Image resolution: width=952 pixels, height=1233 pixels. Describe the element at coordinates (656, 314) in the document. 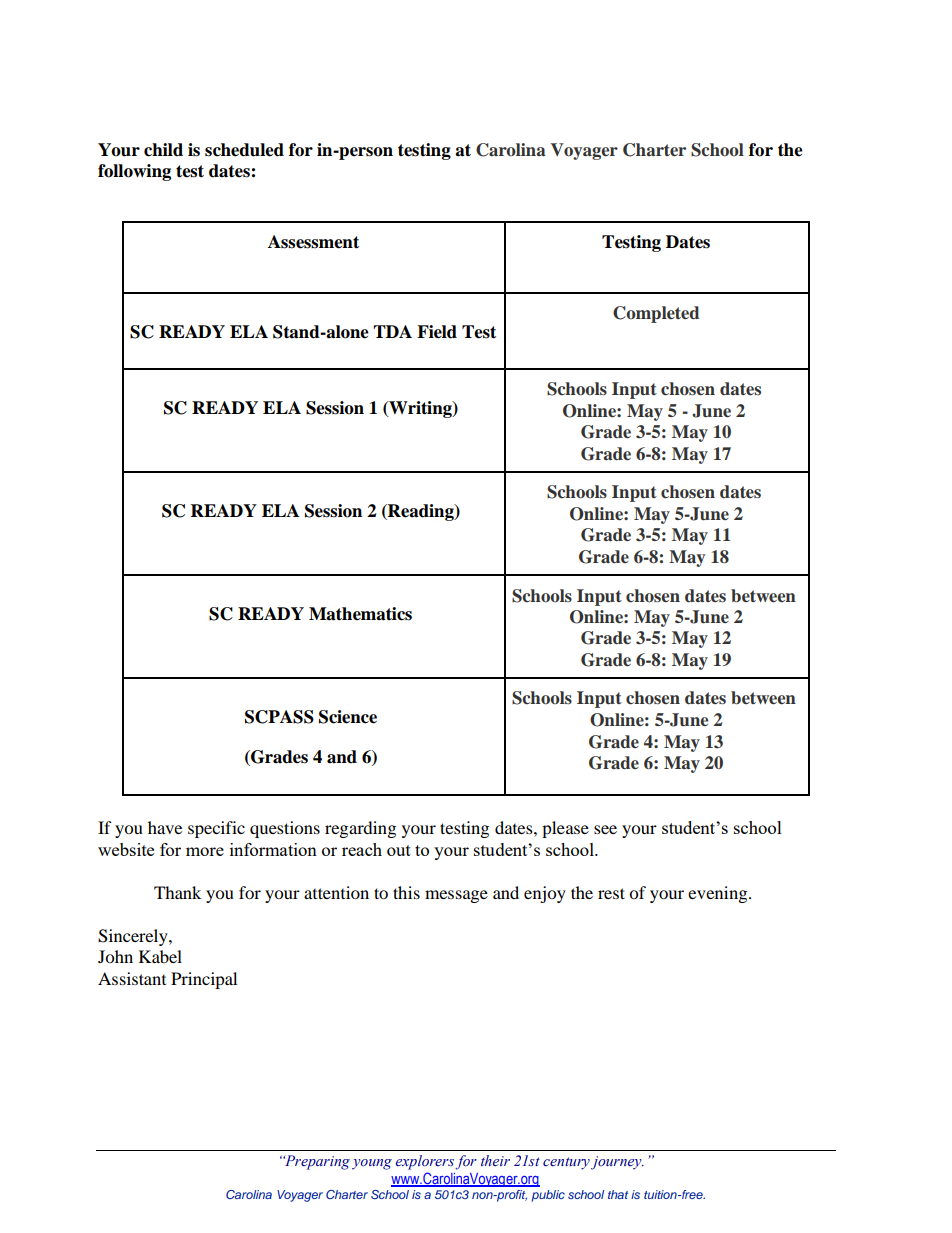

I see `Completed` at that location.
